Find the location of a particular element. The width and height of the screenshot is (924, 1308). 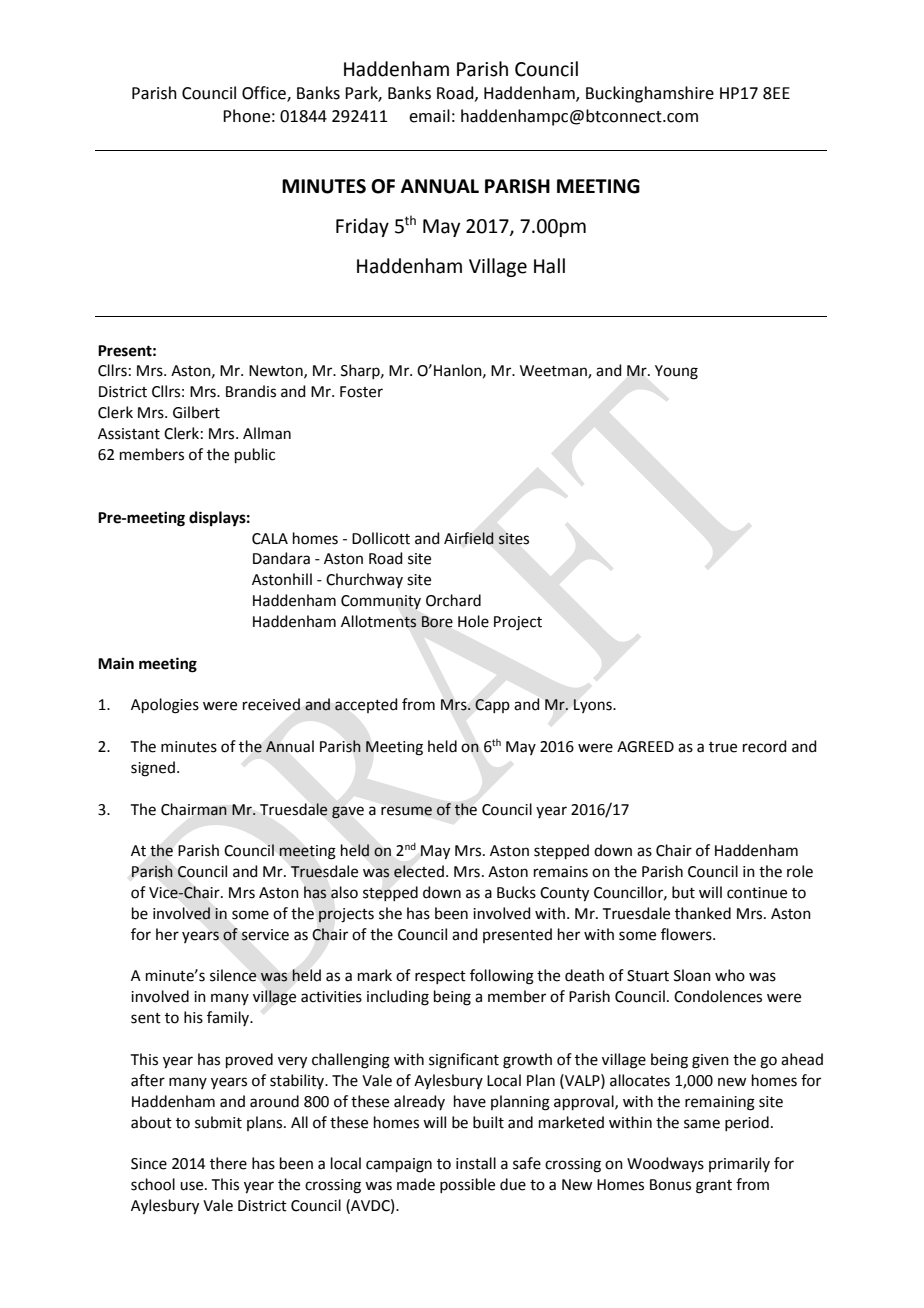

Office is located at coordinates (265, 94).
